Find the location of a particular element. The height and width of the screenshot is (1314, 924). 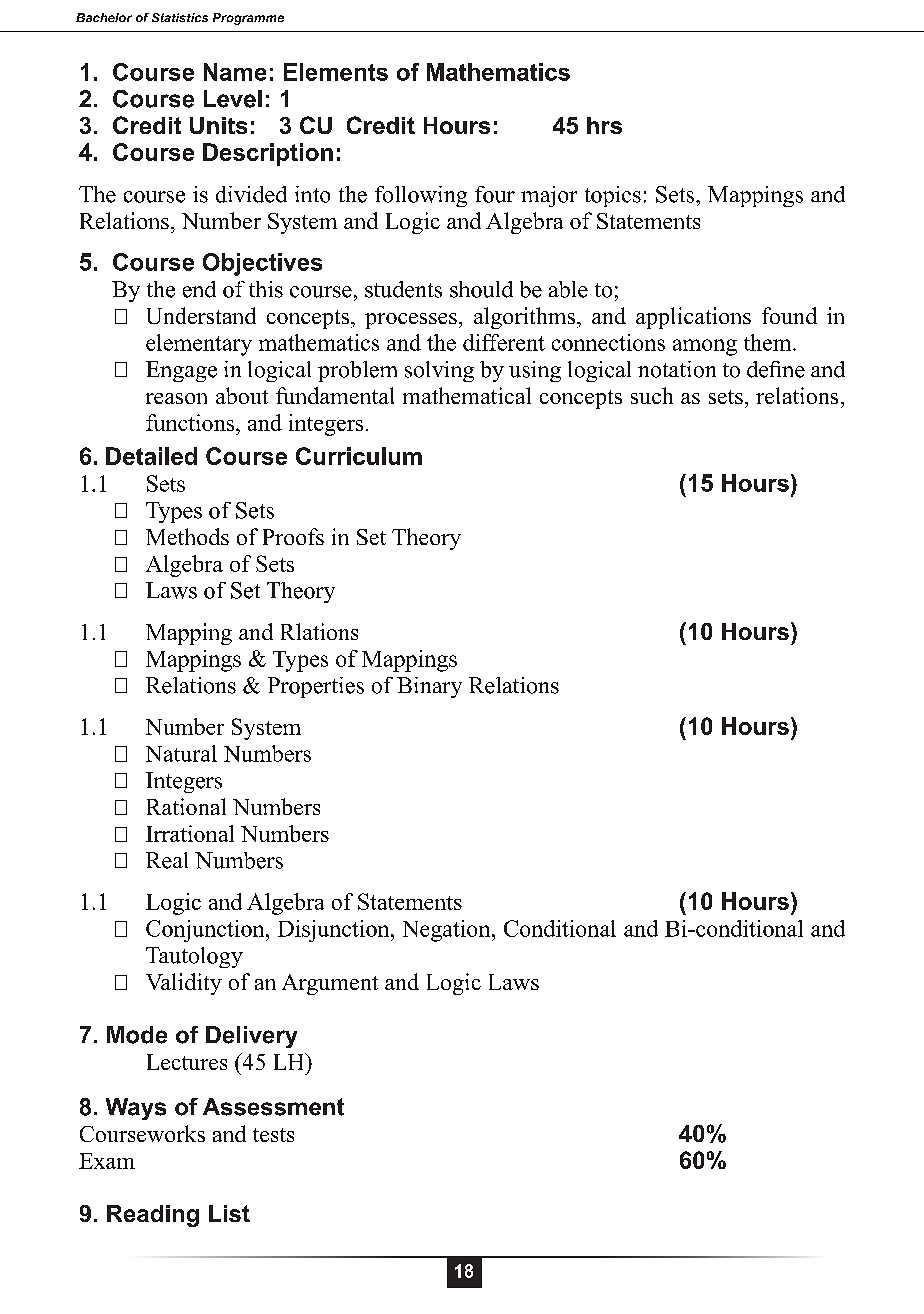

Statistics is located at coordinates (180, 17).
